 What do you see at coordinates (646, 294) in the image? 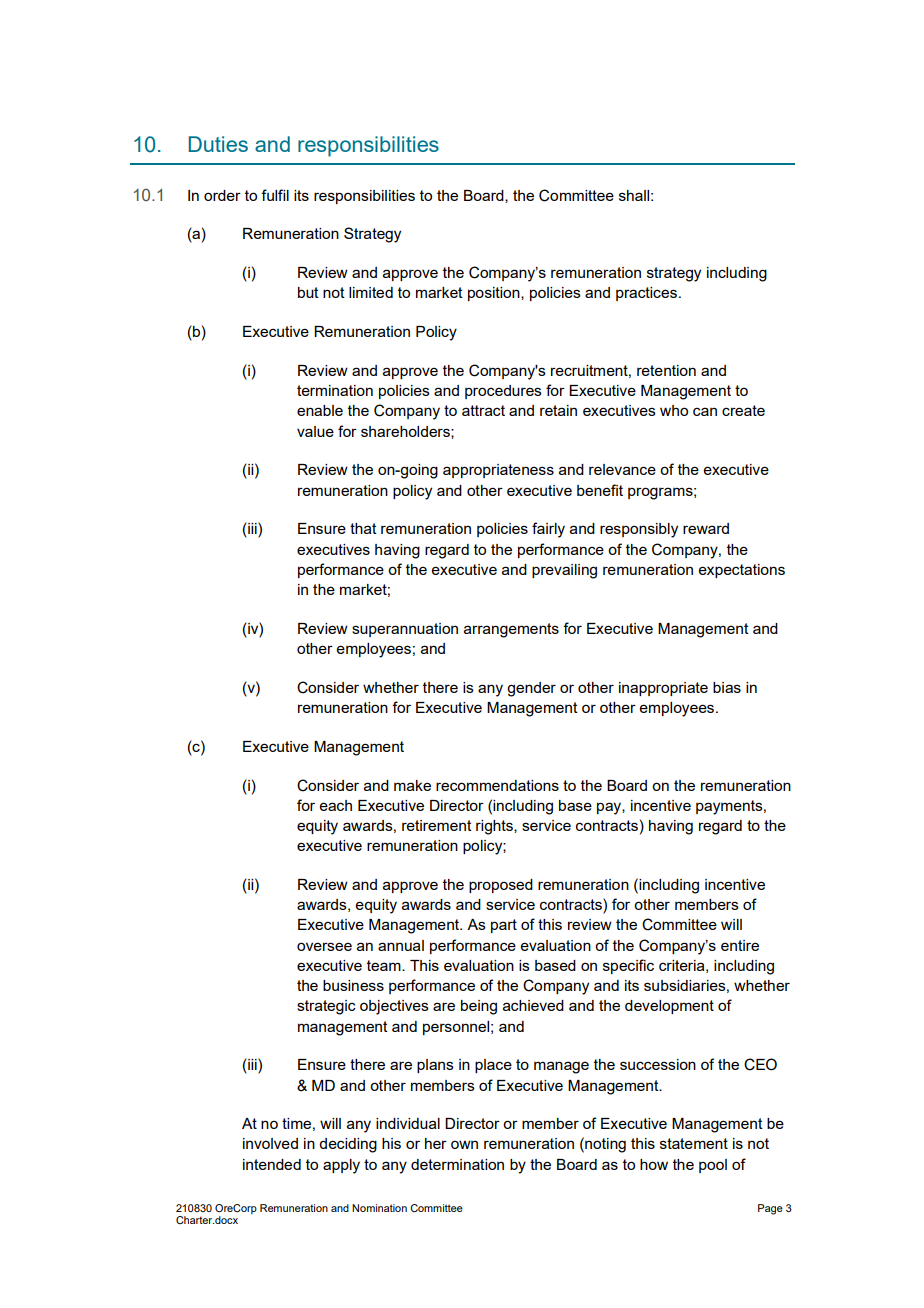
I see `practices` at bounding box center [646, 294].
